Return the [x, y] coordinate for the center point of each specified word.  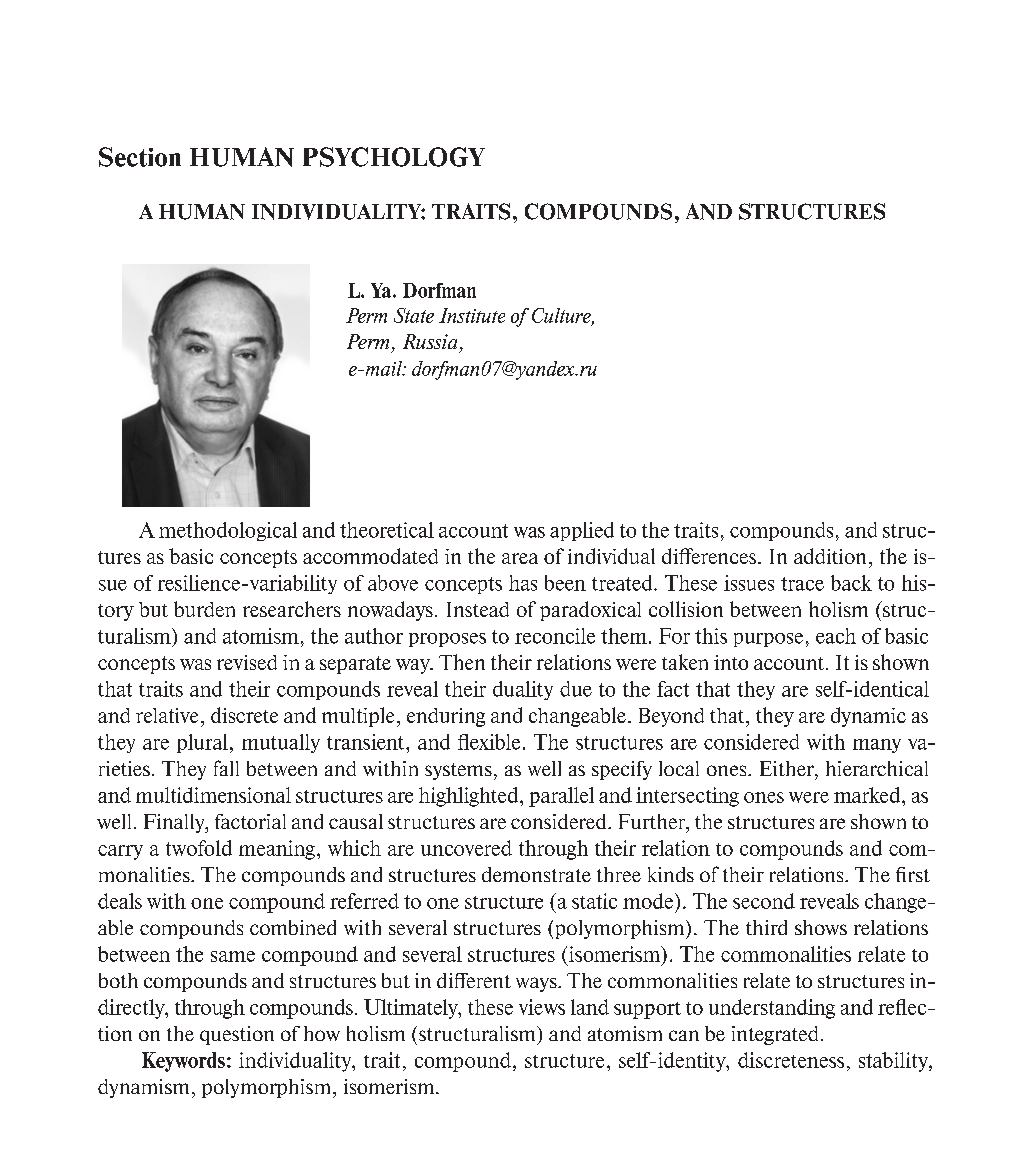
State [414, 315]
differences [710, 556]
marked [868, 795]
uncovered [466, 848]
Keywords [183, 1062]
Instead [478, 609]
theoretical [387, 530]
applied [582, 531]
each [836, 636]
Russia [430, 341]
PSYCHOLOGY [394, 157]
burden [204, 609]
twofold [199, 848]
